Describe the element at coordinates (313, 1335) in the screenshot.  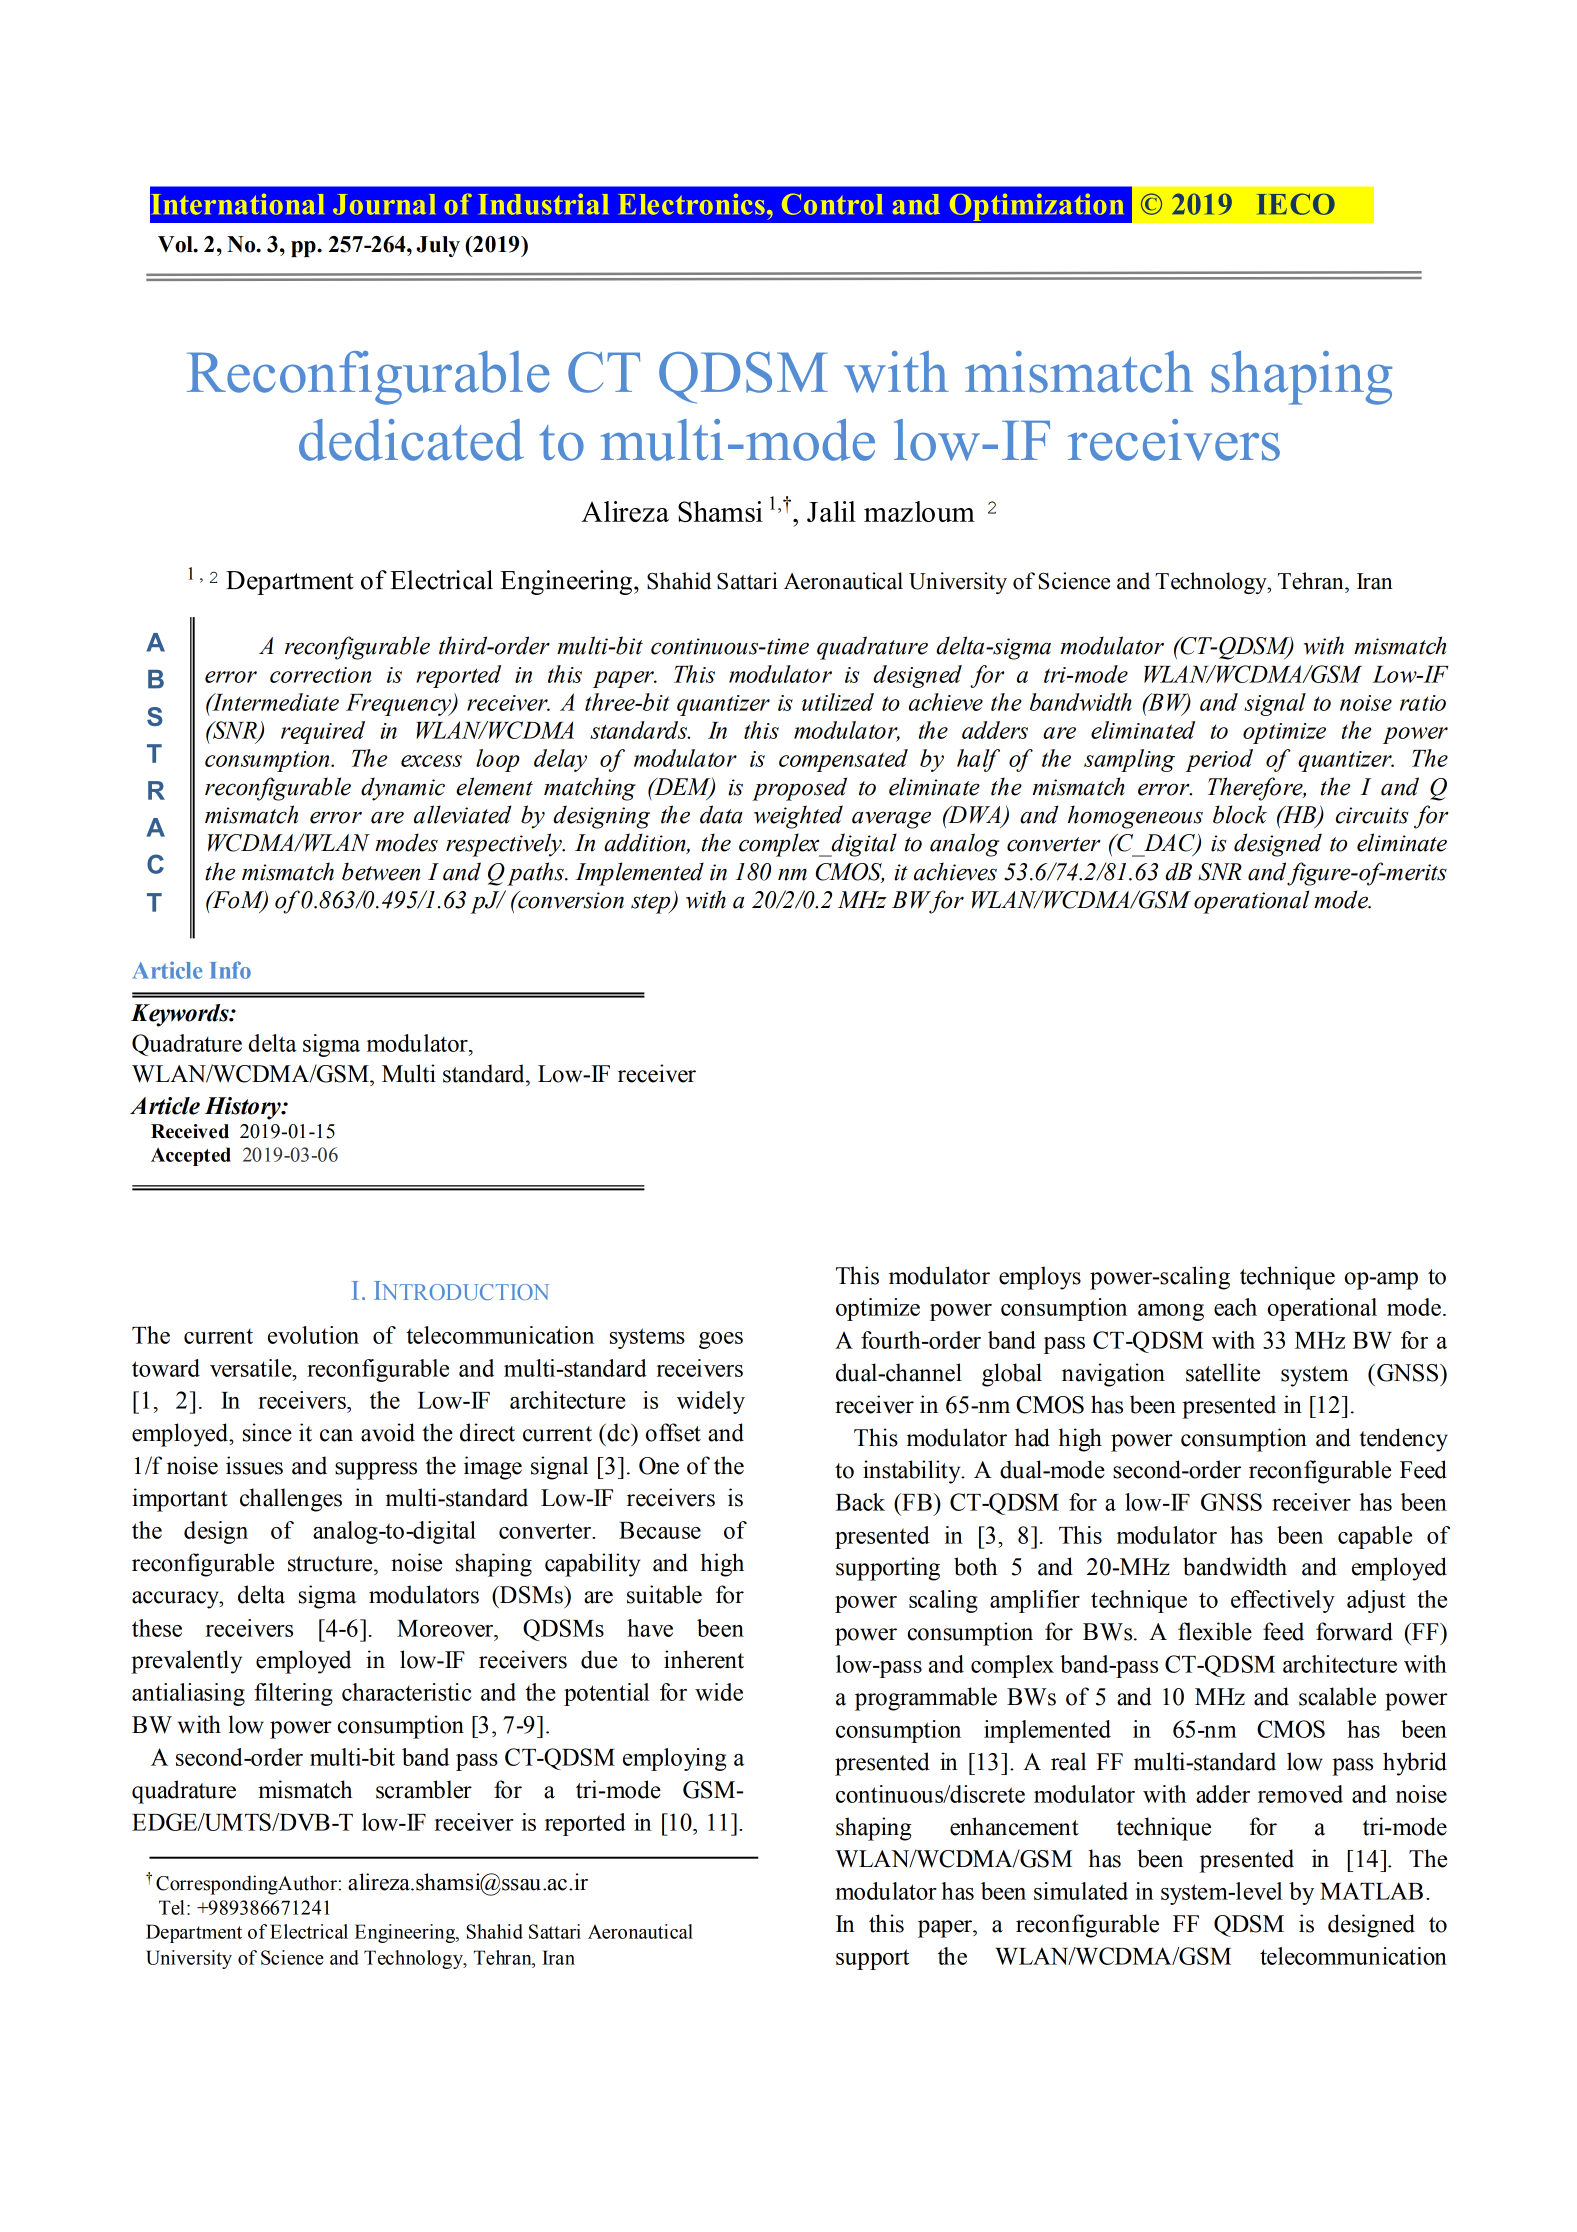
I see `evolution` at that location.
